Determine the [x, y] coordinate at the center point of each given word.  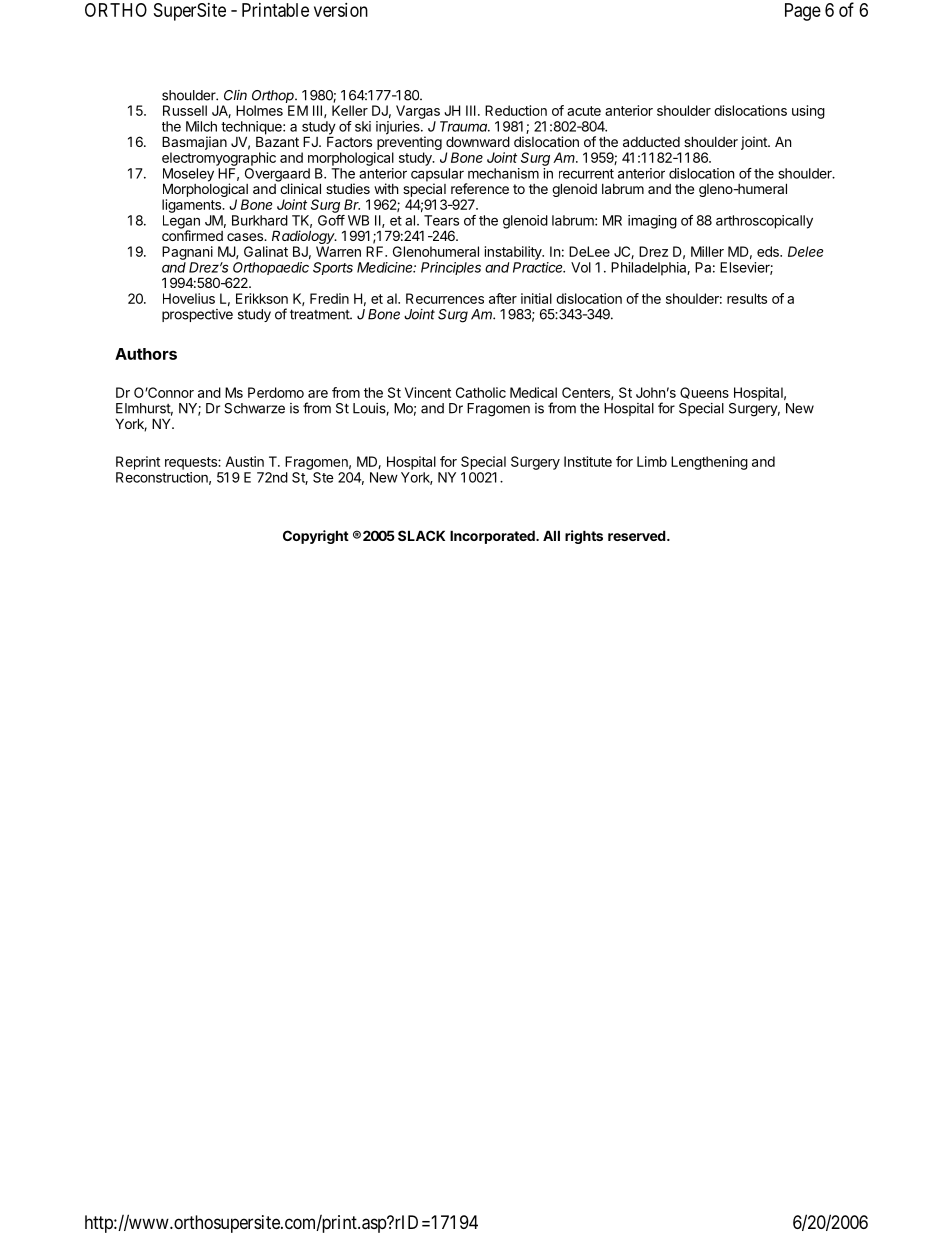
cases [246, 237]
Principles [451, 268]
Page [803, 12]
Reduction [516, 110]
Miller [707, 251]
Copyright [316, 537]
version [341, 10]
